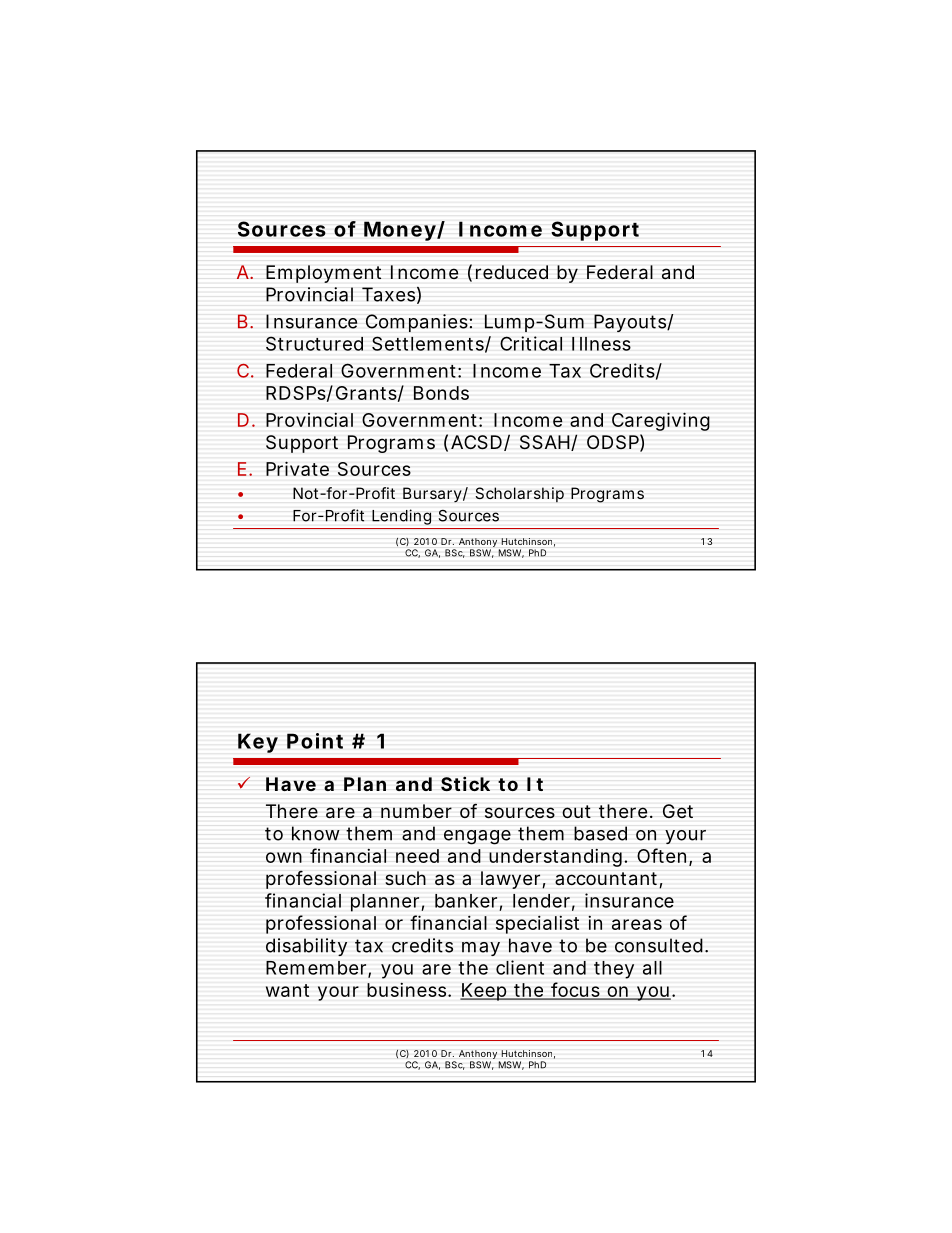 The height and width of the page is (1233, 952). What do you see at coordinates (432, 495) in the page?
I see `Bursary` at bounding box center [432, 495].
